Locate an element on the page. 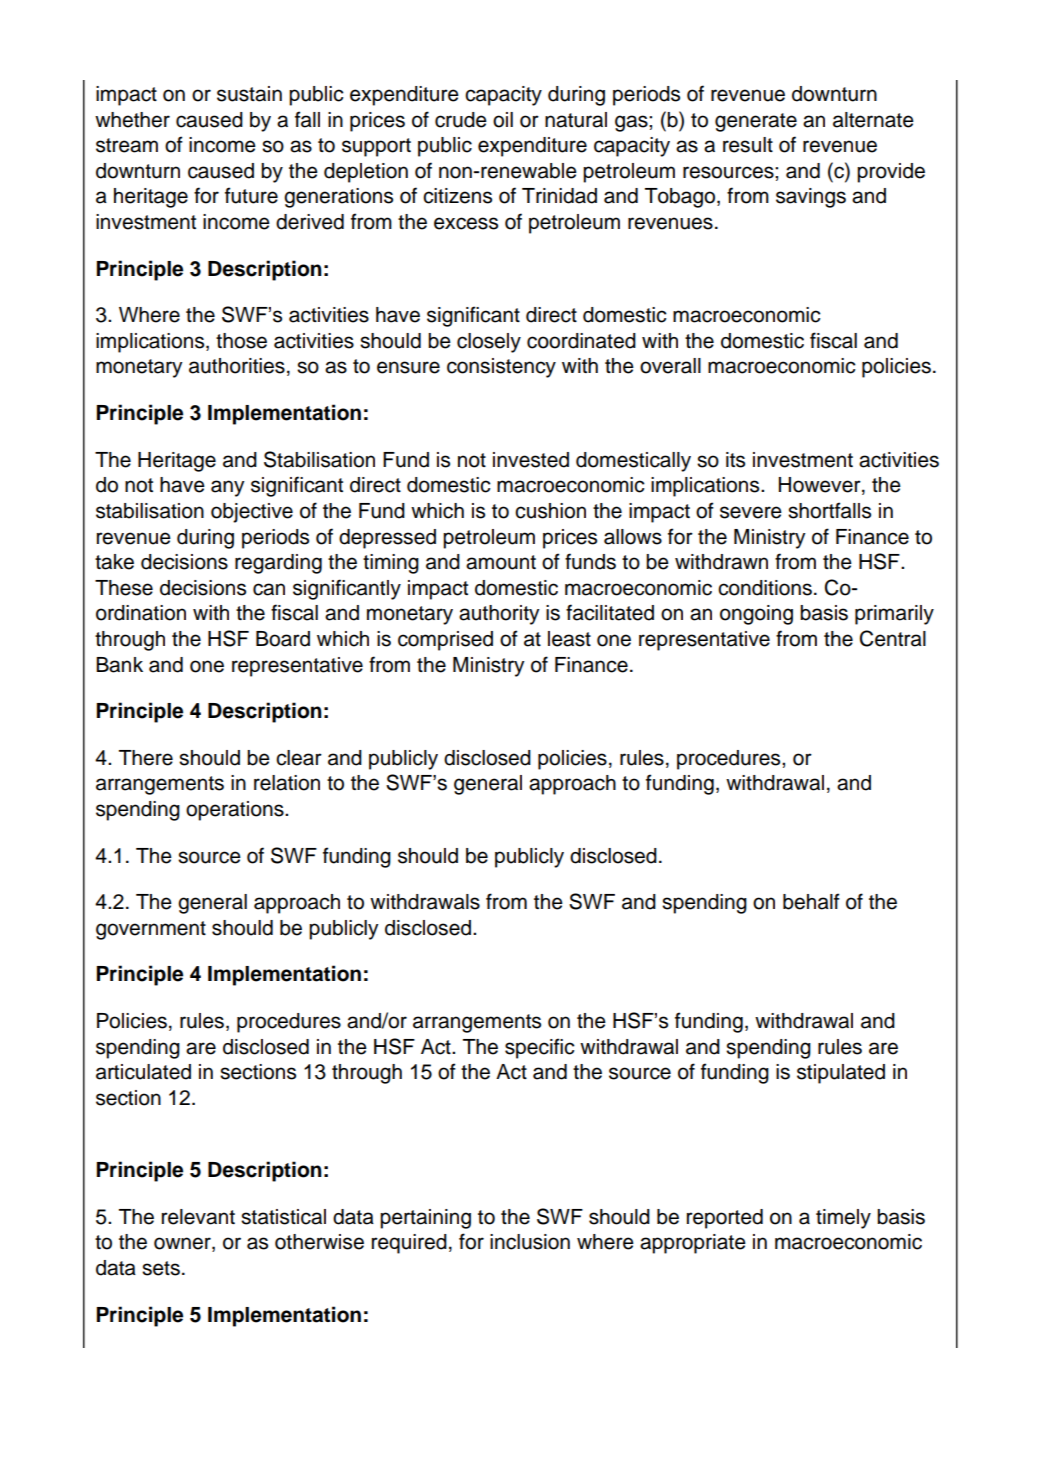 The height and width of the image is (1472, 1041). sustain is located at coordinates (249, 94).
